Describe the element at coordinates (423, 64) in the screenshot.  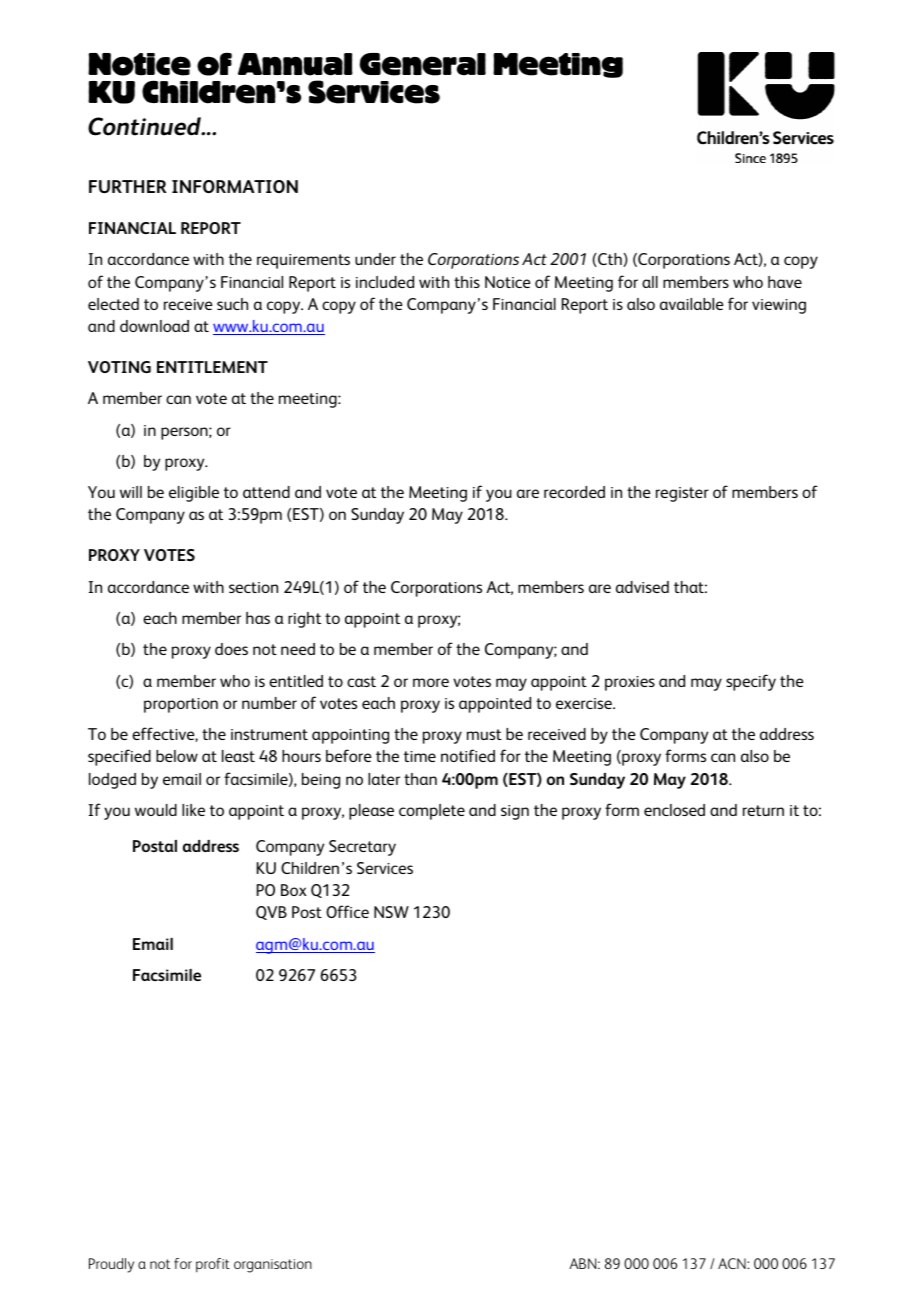
I see `General` at that location.
